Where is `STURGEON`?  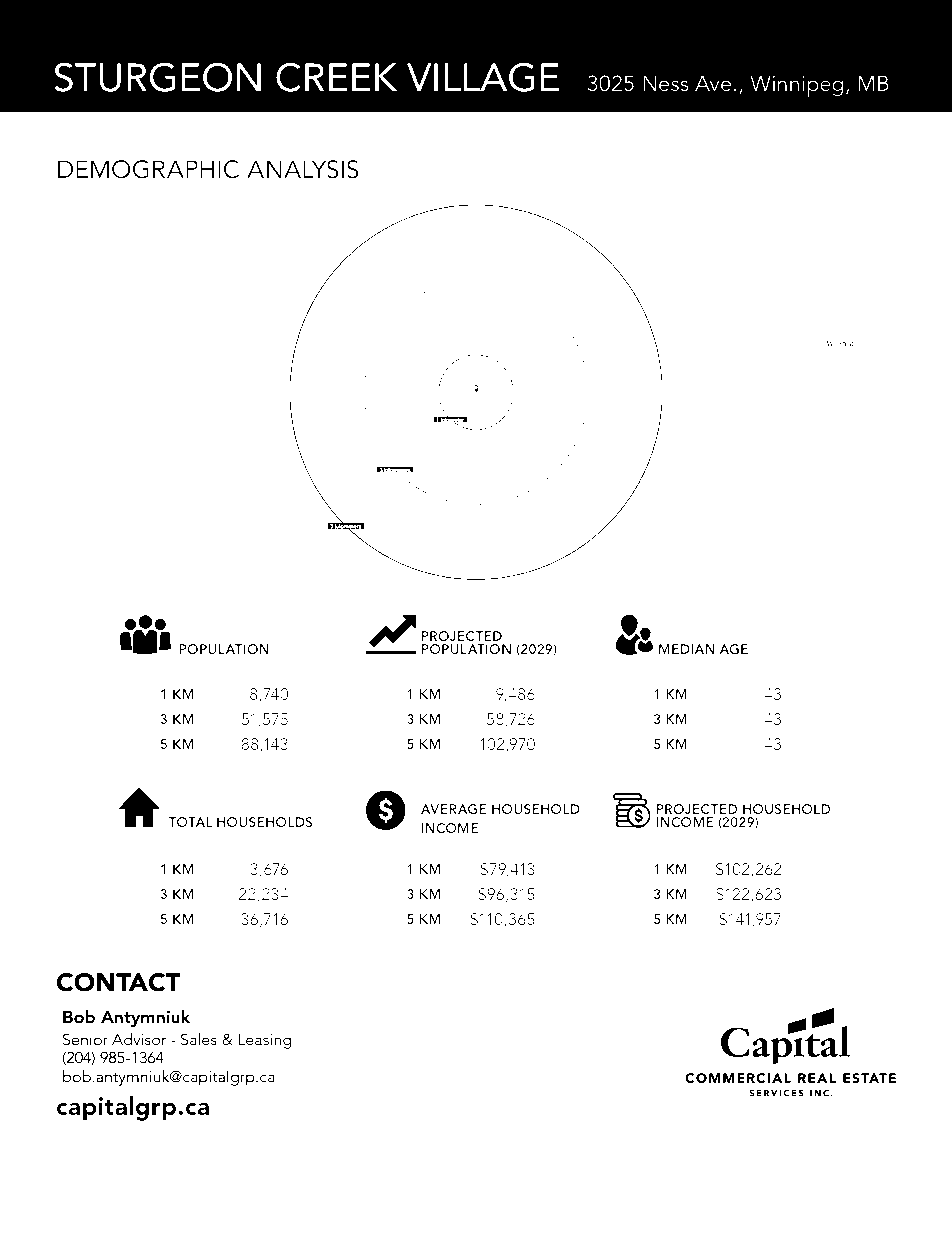 STURGEON is located at coordinates (157, 77).
